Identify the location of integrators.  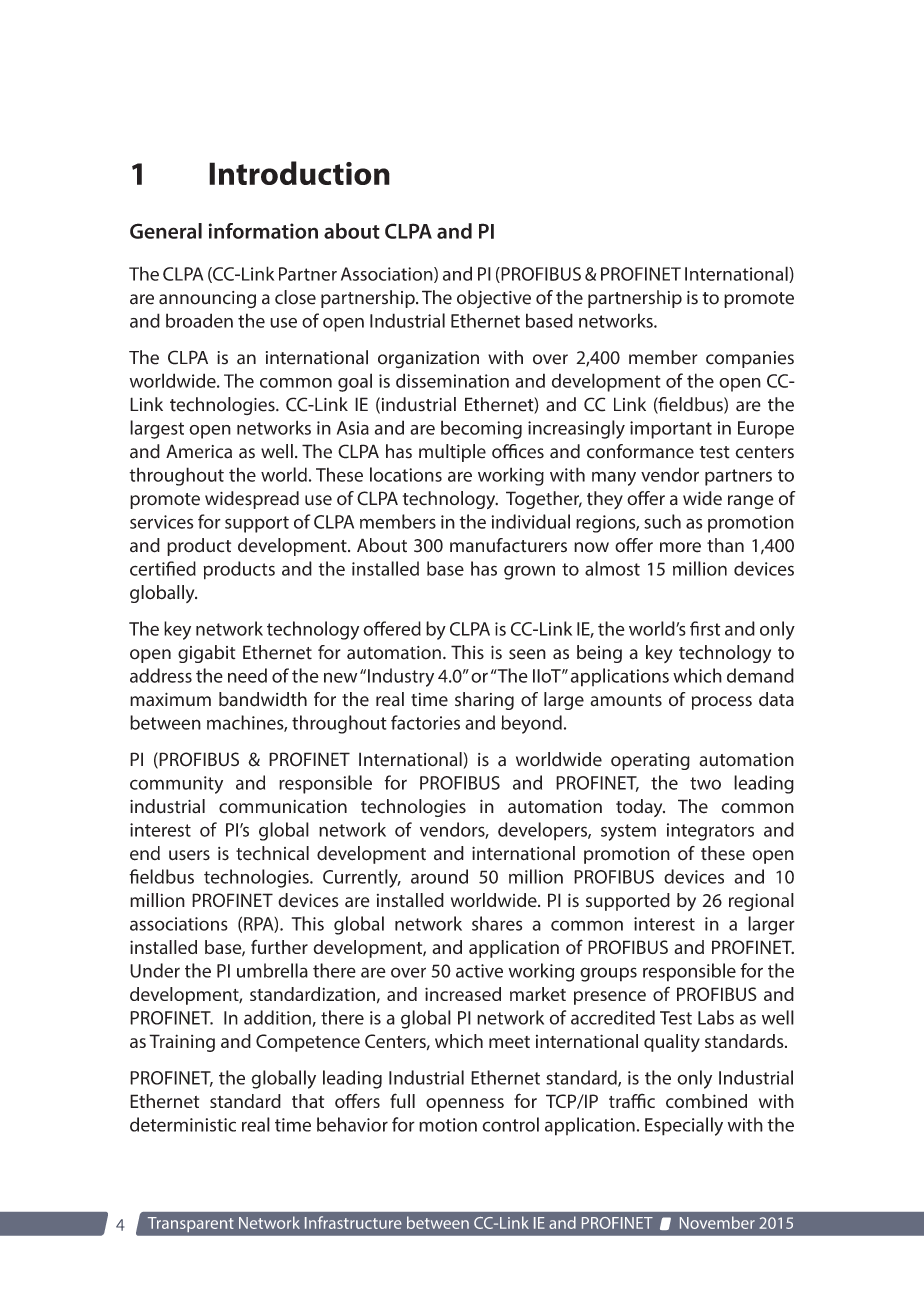
(710, 832).
